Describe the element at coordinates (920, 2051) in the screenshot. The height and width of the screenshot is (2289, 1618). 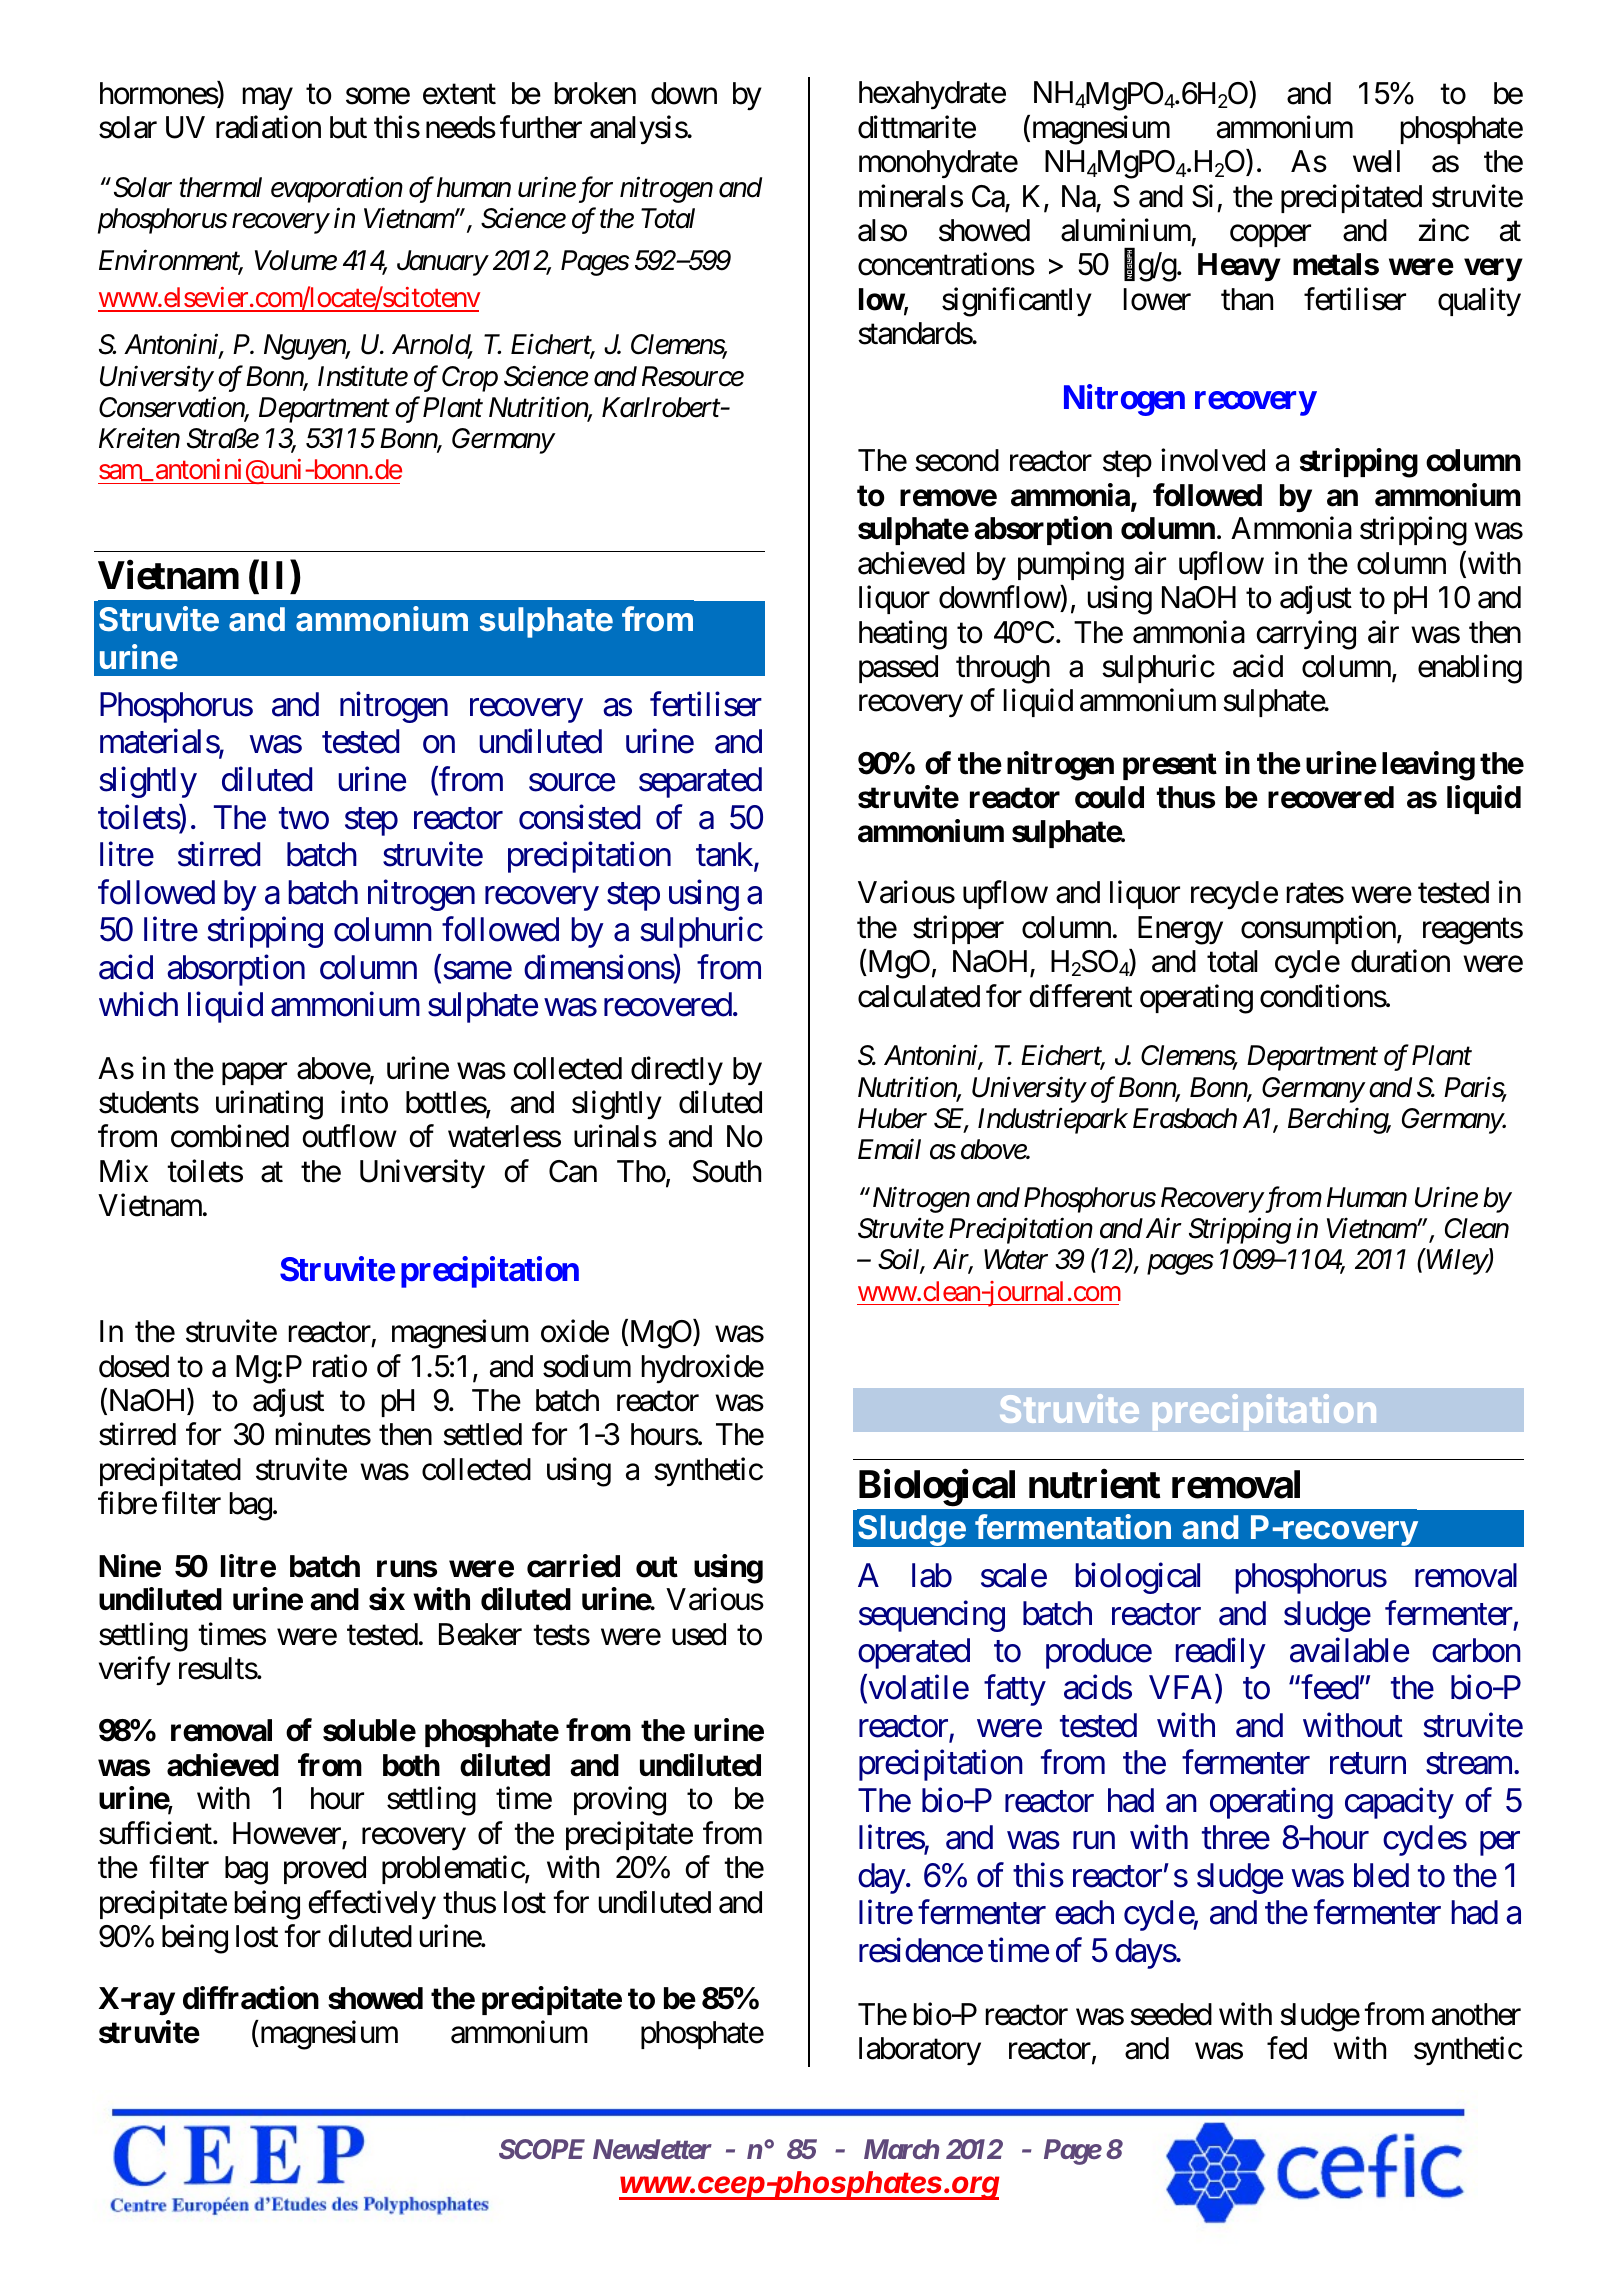
I see `laboratory` at that location.
